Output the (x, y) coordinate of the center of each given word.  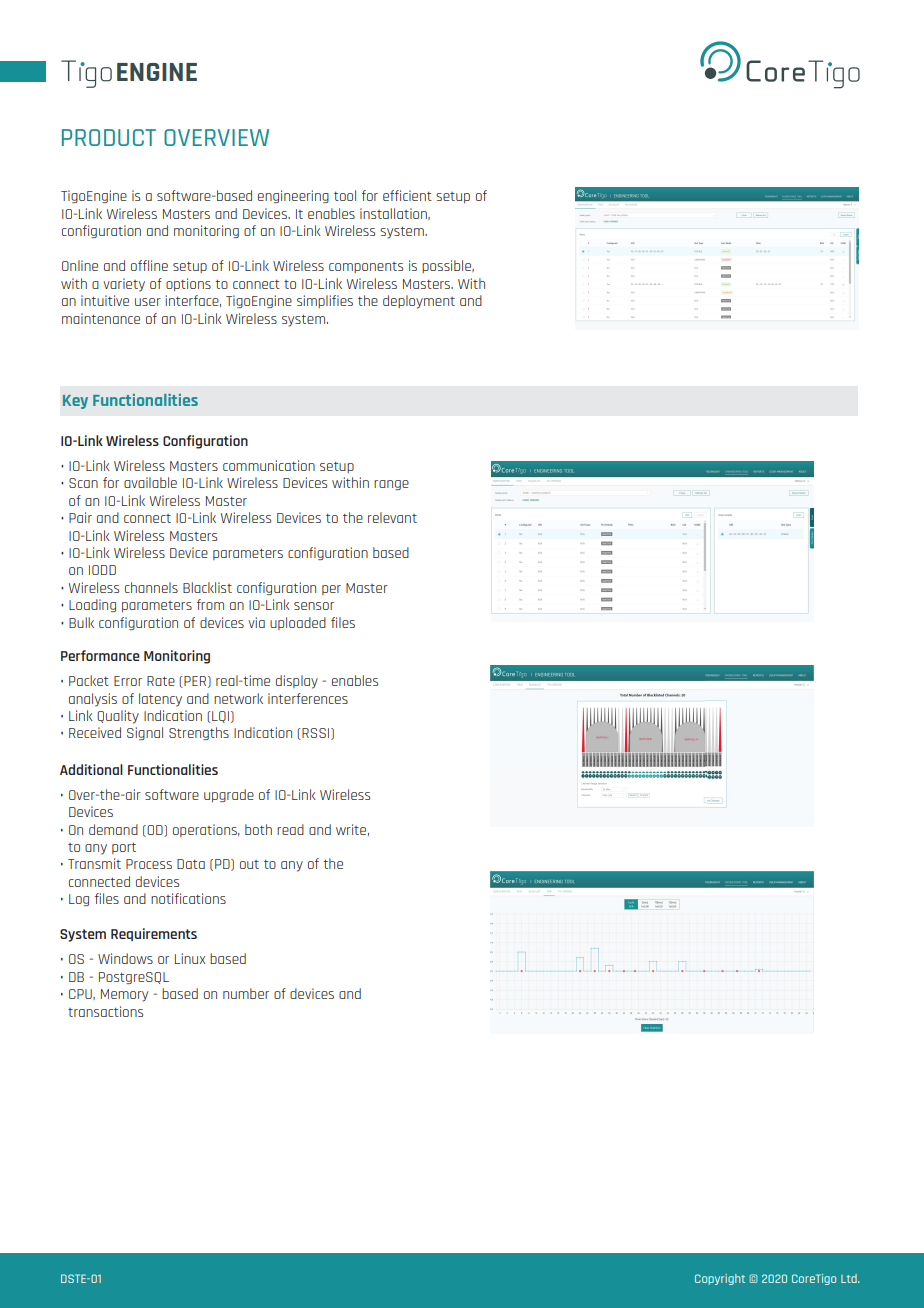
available (150, 482)
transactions (105, 1011)
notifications (188, 898)
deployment (419, 302)
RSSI (317, 734)
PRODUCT (109, 137)
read (290, 829)
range (391, 485)
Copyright (720, 1279)
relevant (392, 517)
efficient (407, 195)
